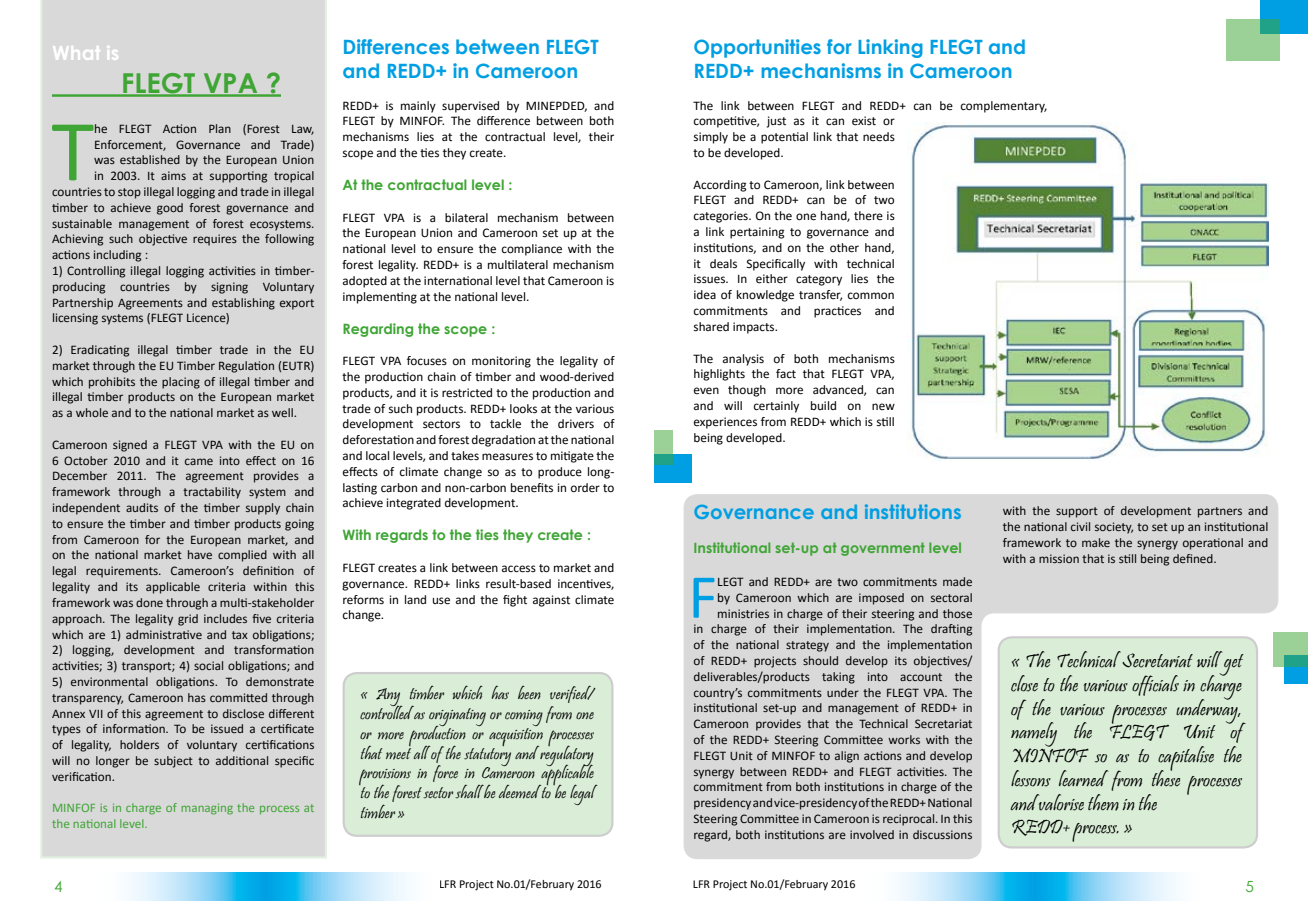  I want to click on Plan, so click(220, 128).
